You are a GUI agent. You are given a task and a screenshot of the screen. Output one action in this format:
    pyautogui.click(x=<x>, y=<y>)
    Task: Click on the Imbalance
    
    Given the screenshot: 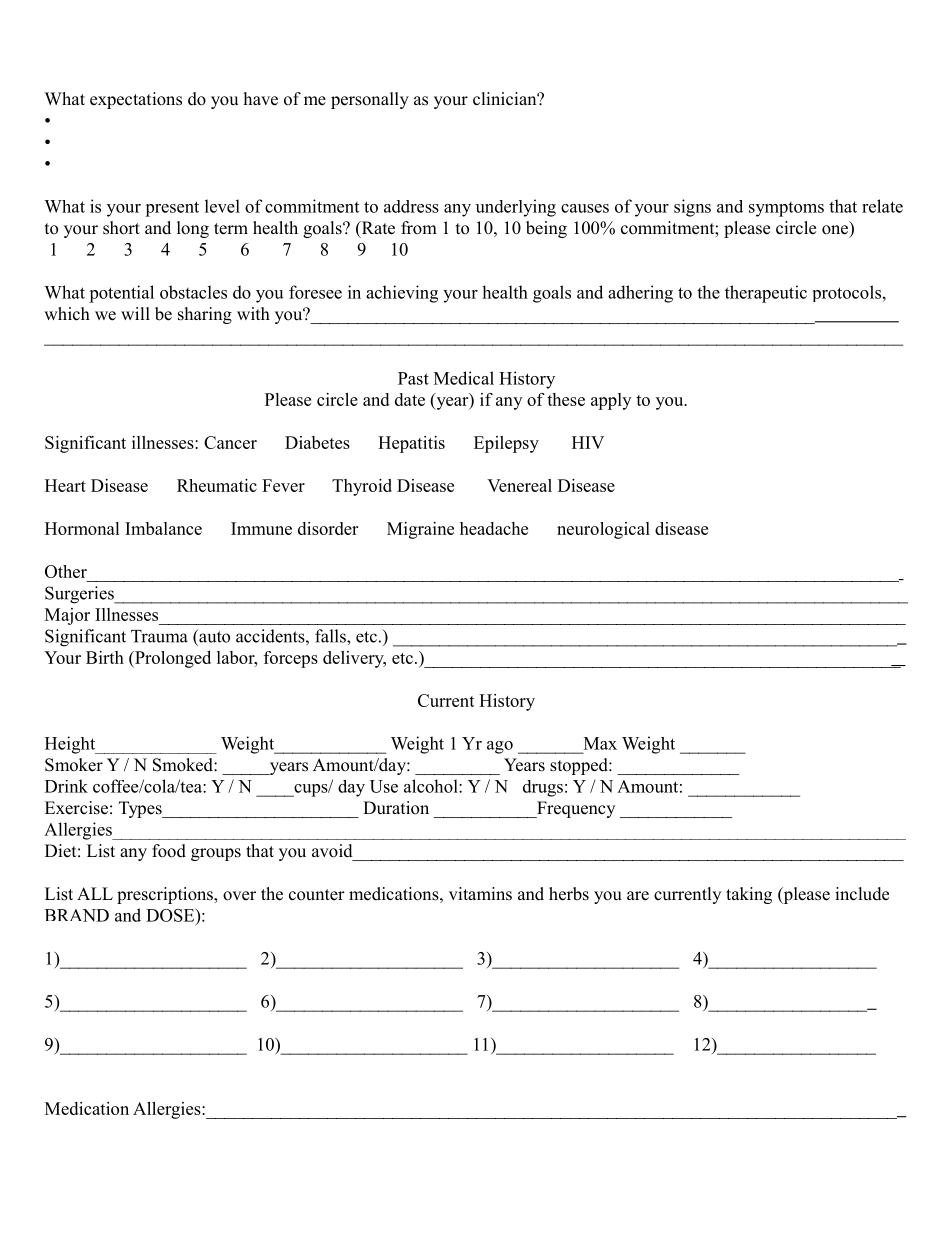 What is the action you would take?
    pyautogui.click(x=163, y=528)
